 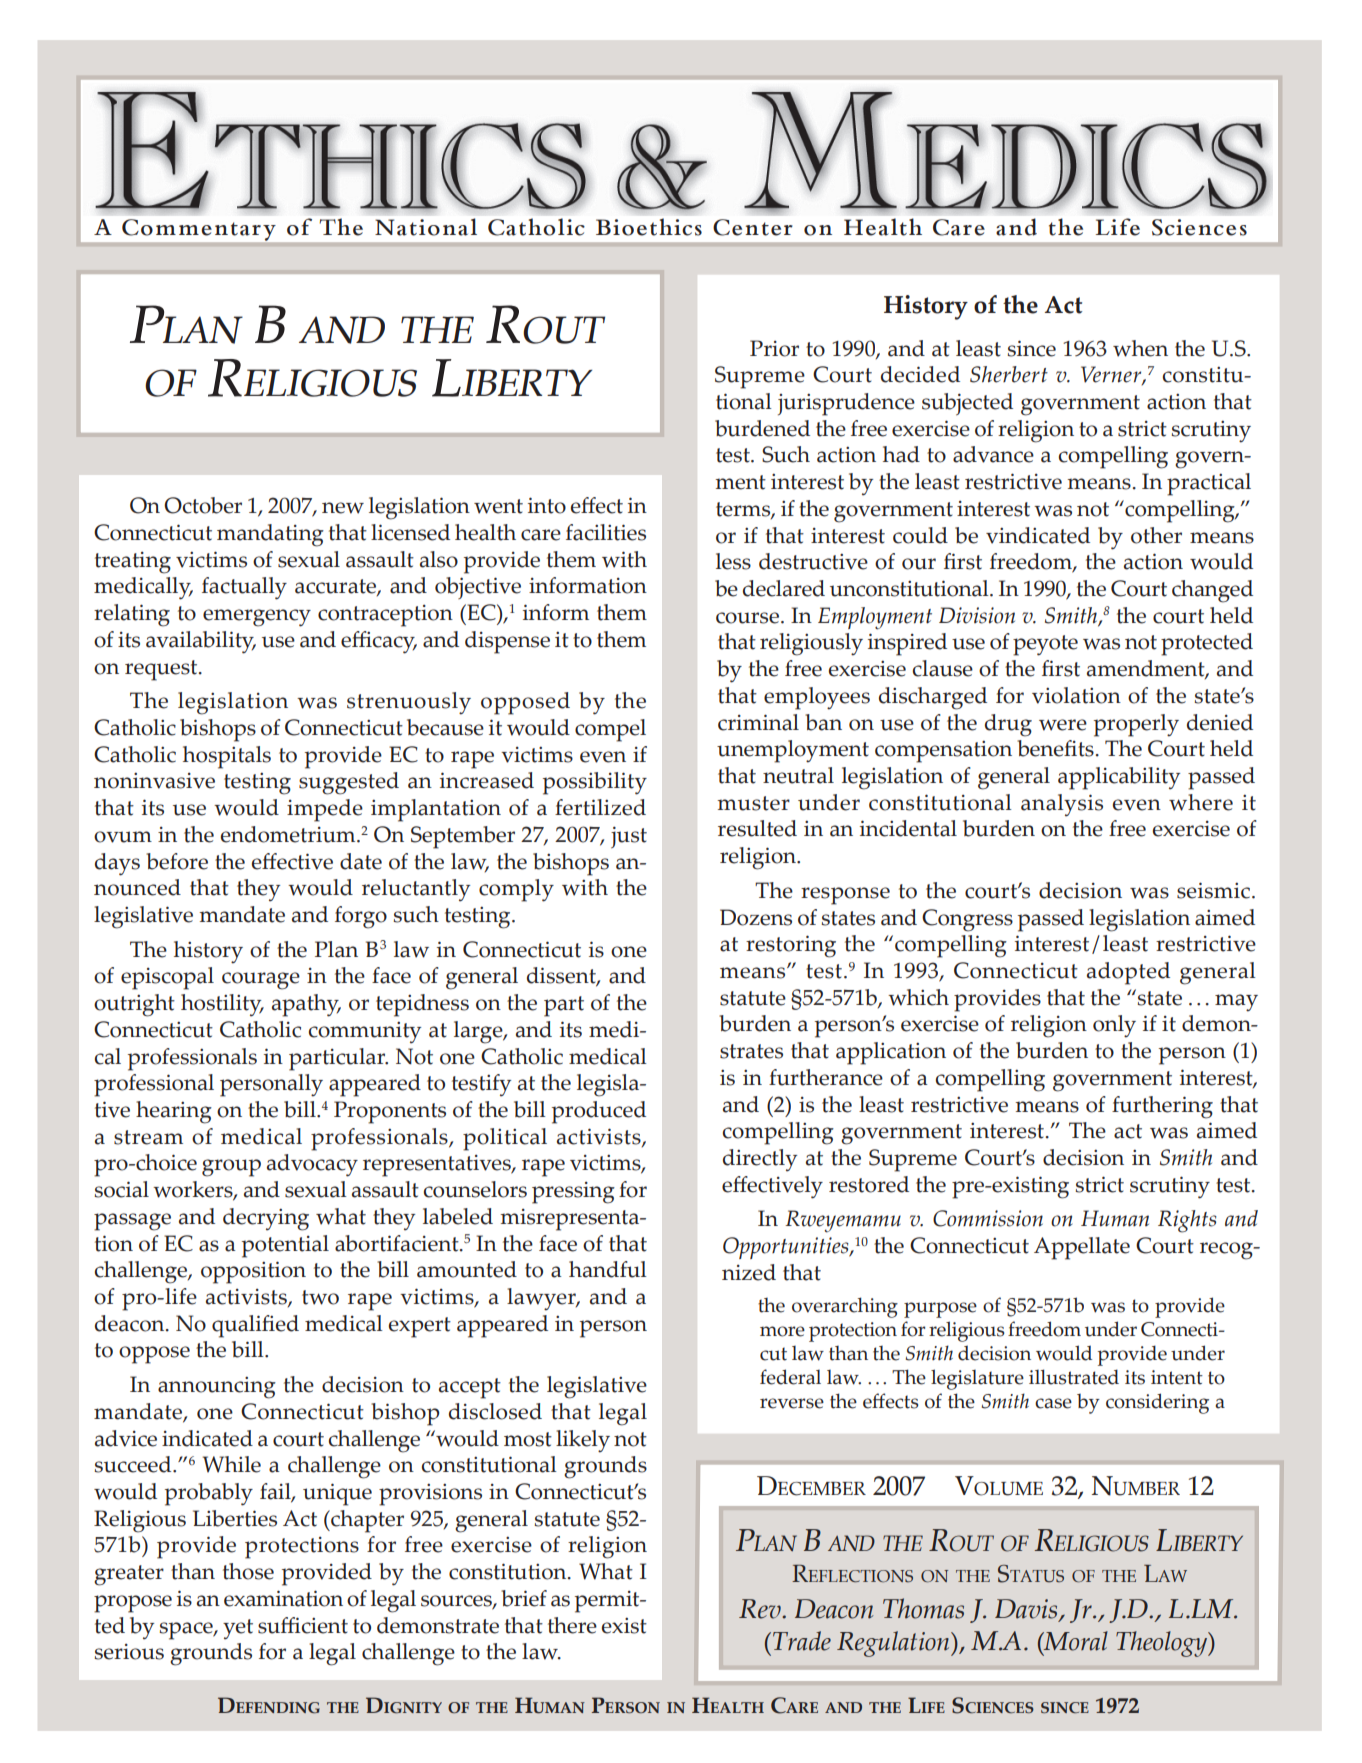 I want to click on Center, so click(x=753, y=227).
